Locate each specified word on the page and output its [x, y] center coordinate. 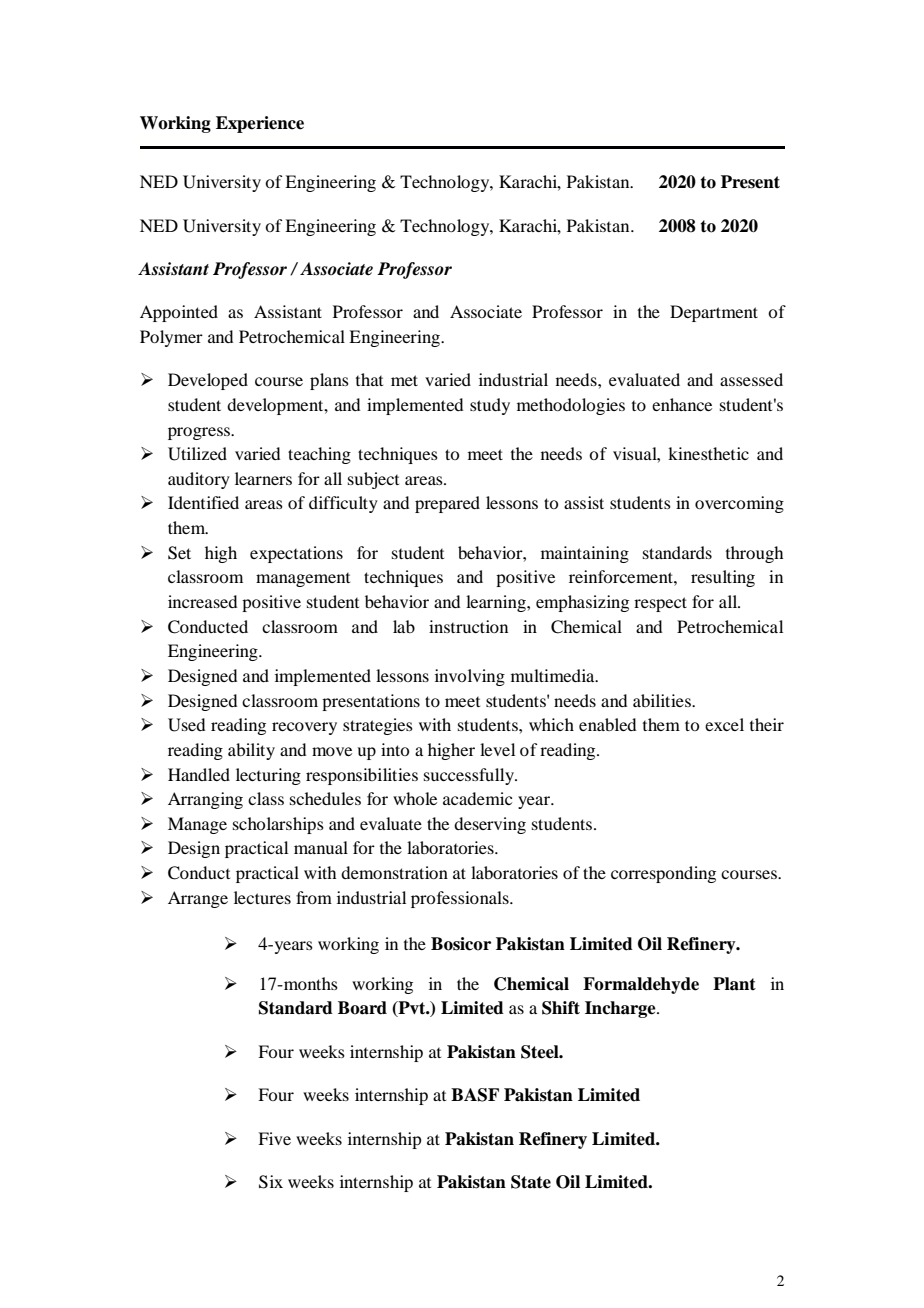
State [531, 1182]
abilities [663, 700]
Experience [260, 124]
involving [470, 677]
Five [274, 1138]
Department [714, 313]
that [369, 379]
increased [202, 601]
